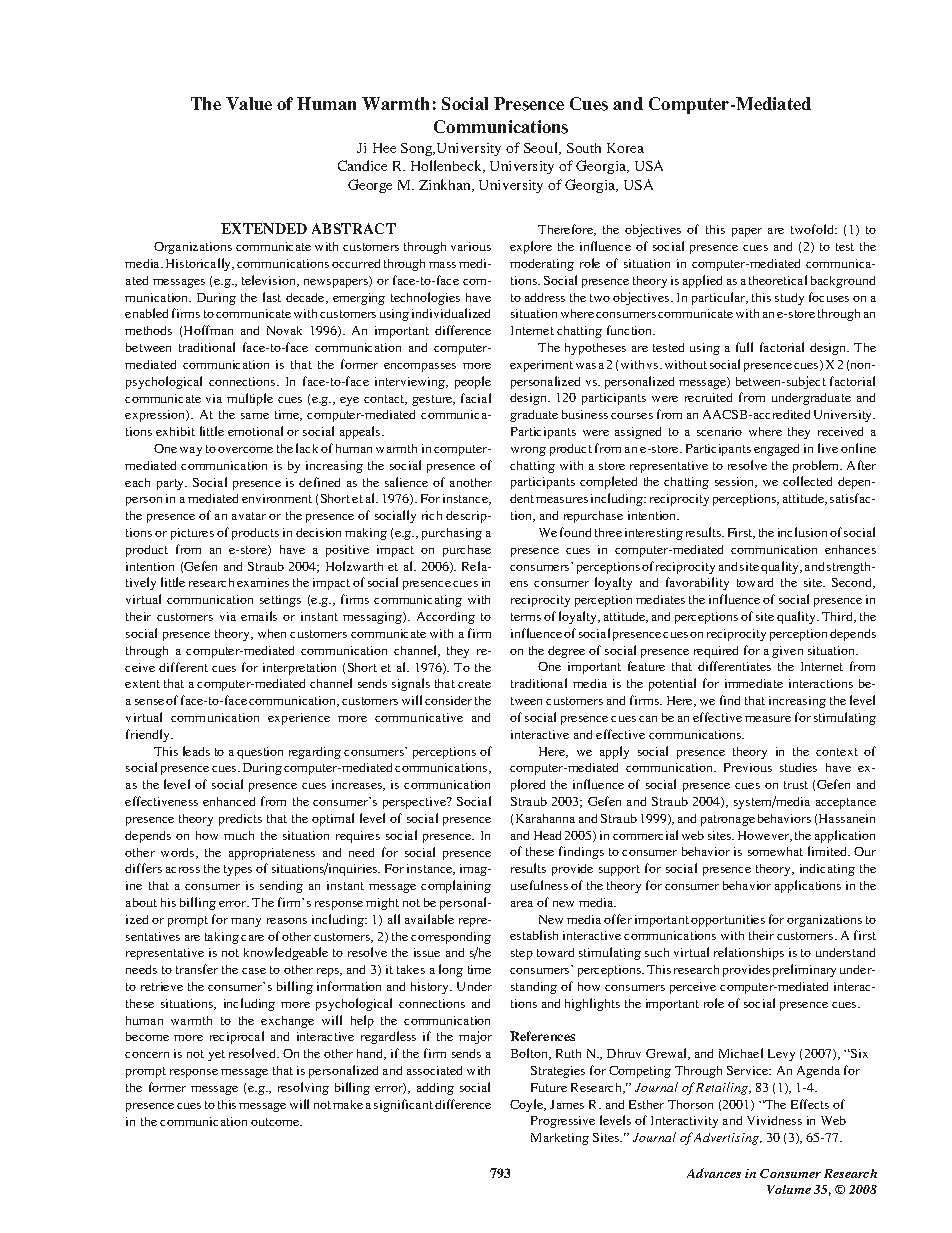 The image size is (952, 1233). I want to click on outcome, so click(276, 1122).
